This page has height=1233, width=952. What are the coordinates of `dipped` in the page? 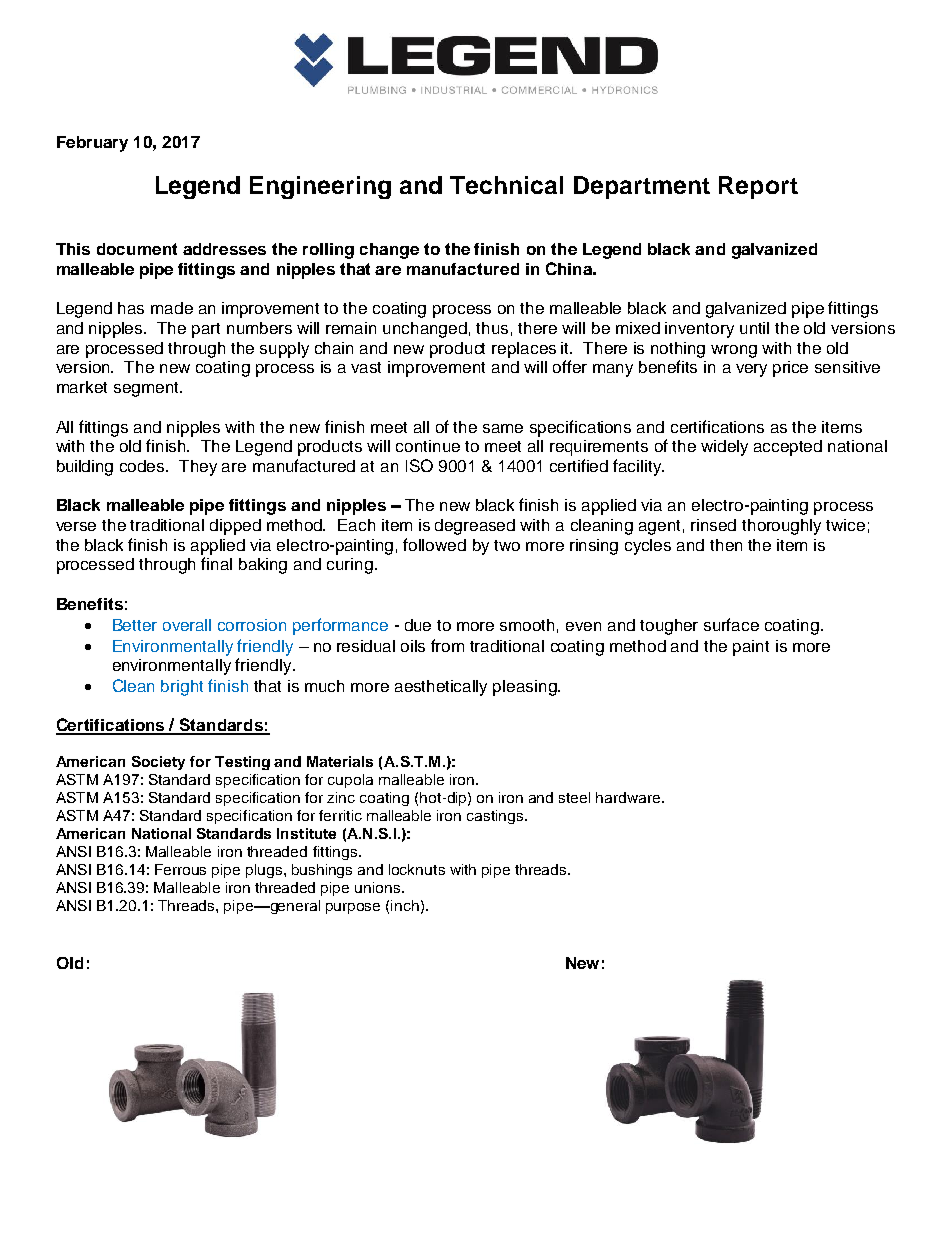 It's located at (235, 527).
